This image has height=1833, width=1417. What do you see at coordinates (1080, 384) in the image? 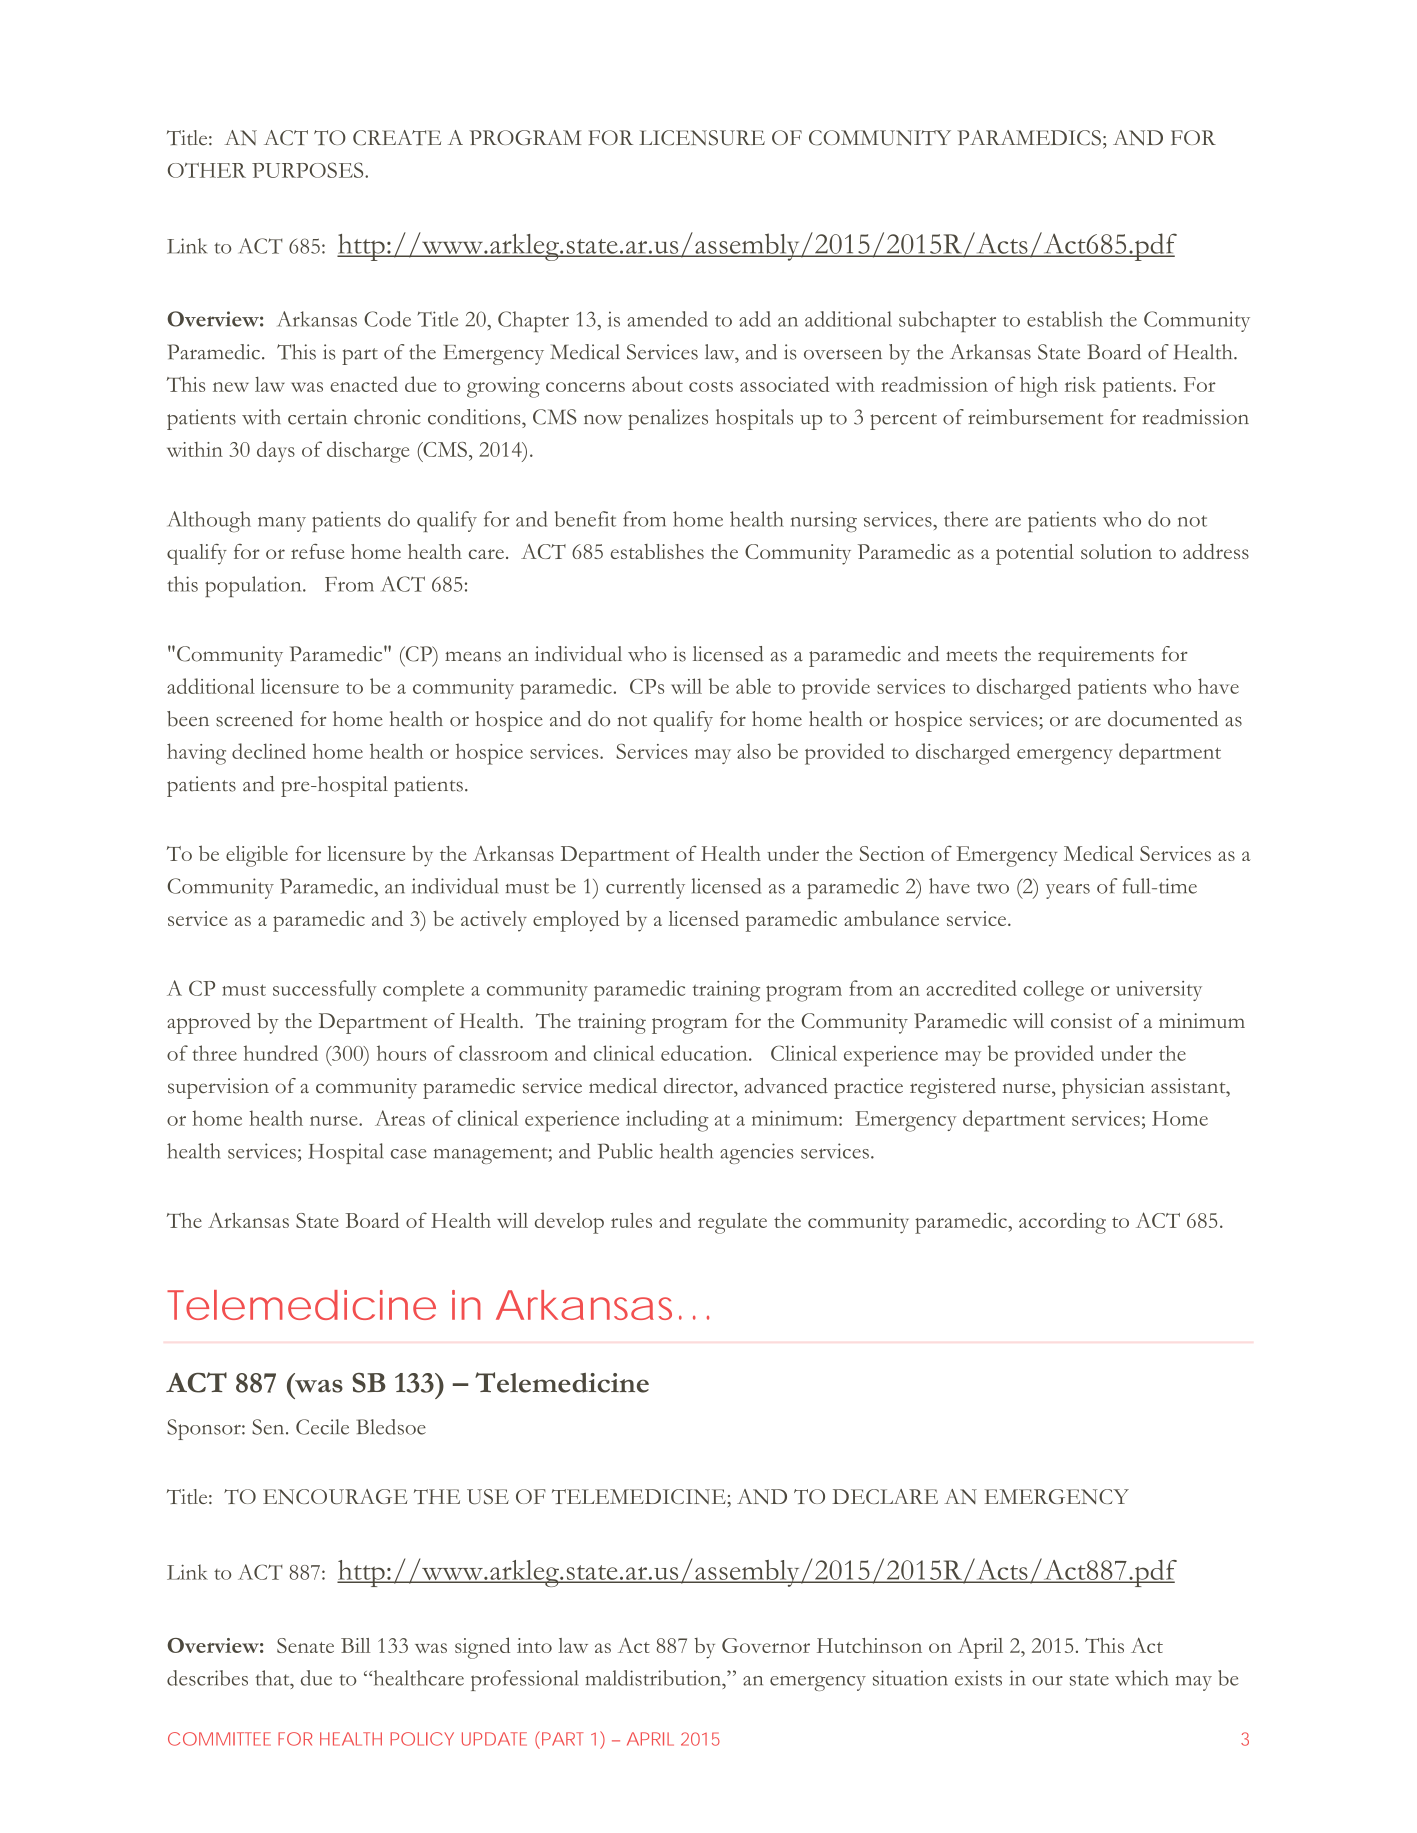
I see `risk` at bounding box center [1080, 384].
